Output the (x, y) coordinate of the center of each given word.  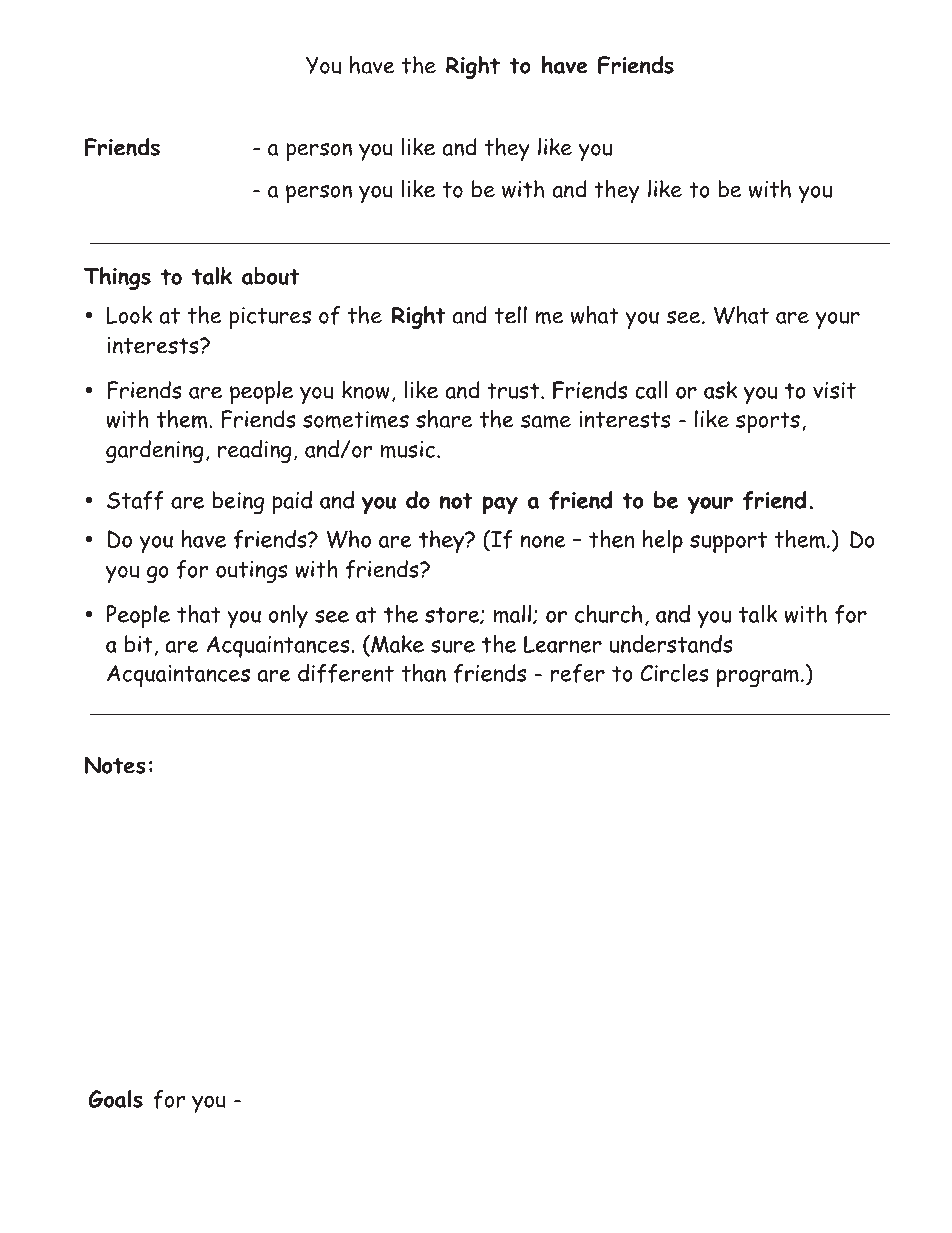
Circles (674, 673)
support (728, 542)
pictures (270, 318)
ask (720, 390)
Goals (115, 1099)
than (423, 673)
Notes (115, 765)
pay (500, 505)
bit (138, 644)
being (238, 502)
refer (577, 673)
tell (511, 315)
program (758, 678)
